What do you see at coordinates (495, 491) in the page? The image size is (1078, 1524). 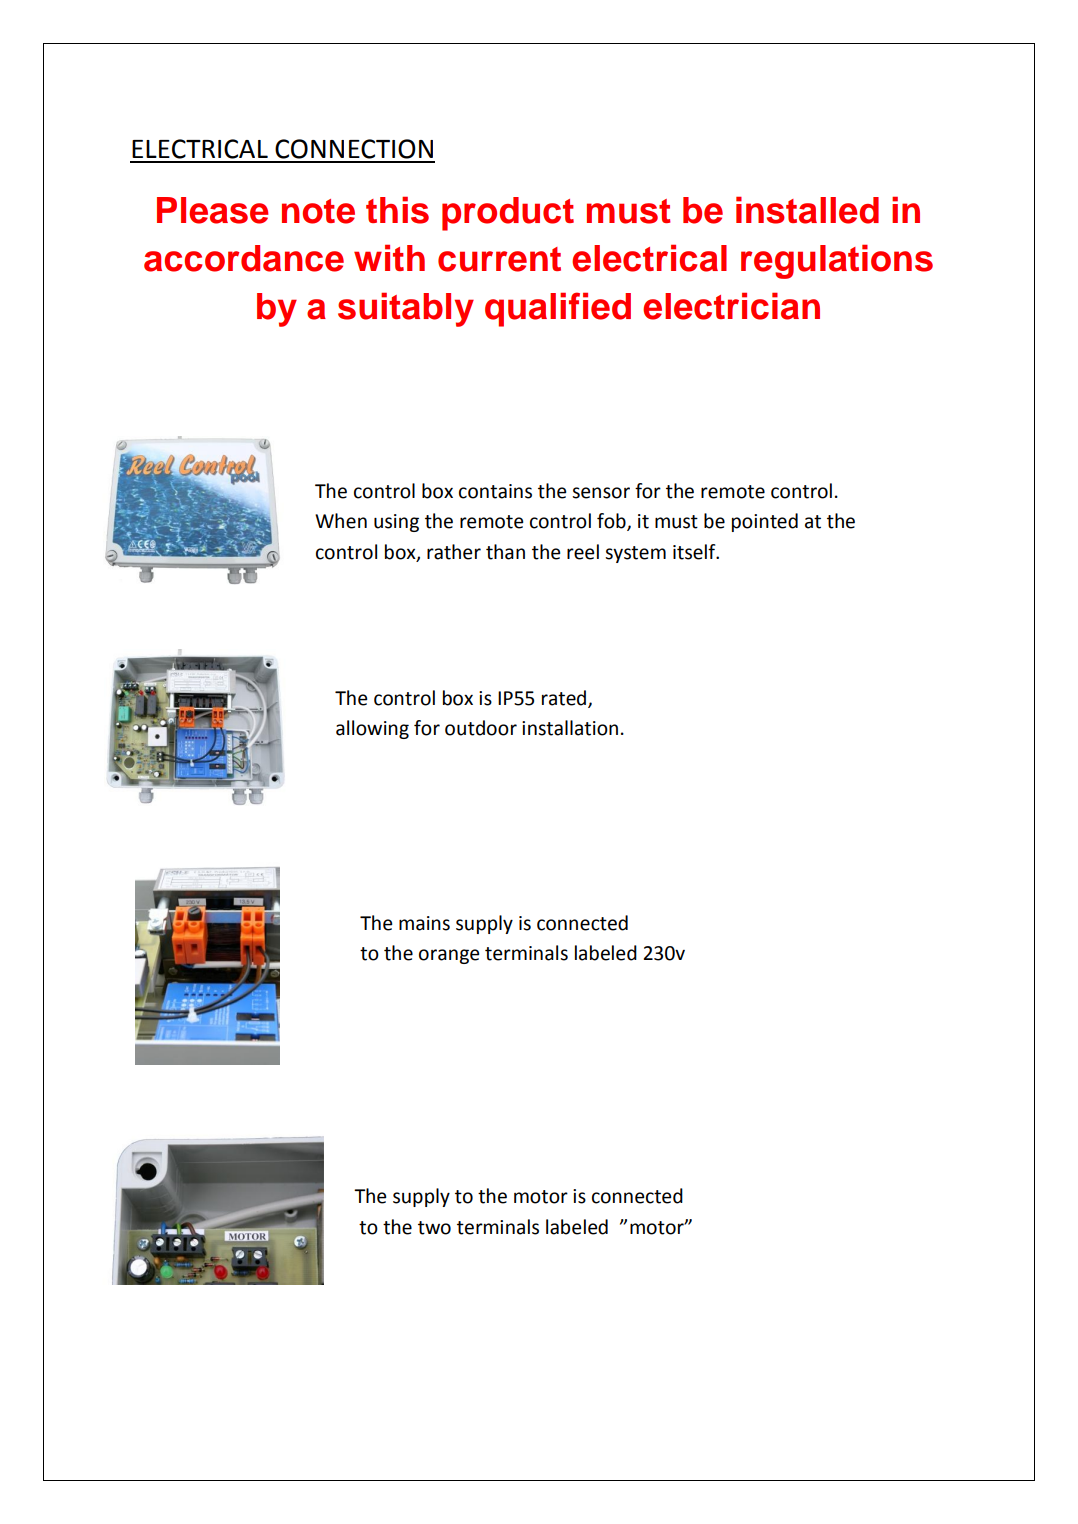 I see `contains` at bounding box center [495, 491].
